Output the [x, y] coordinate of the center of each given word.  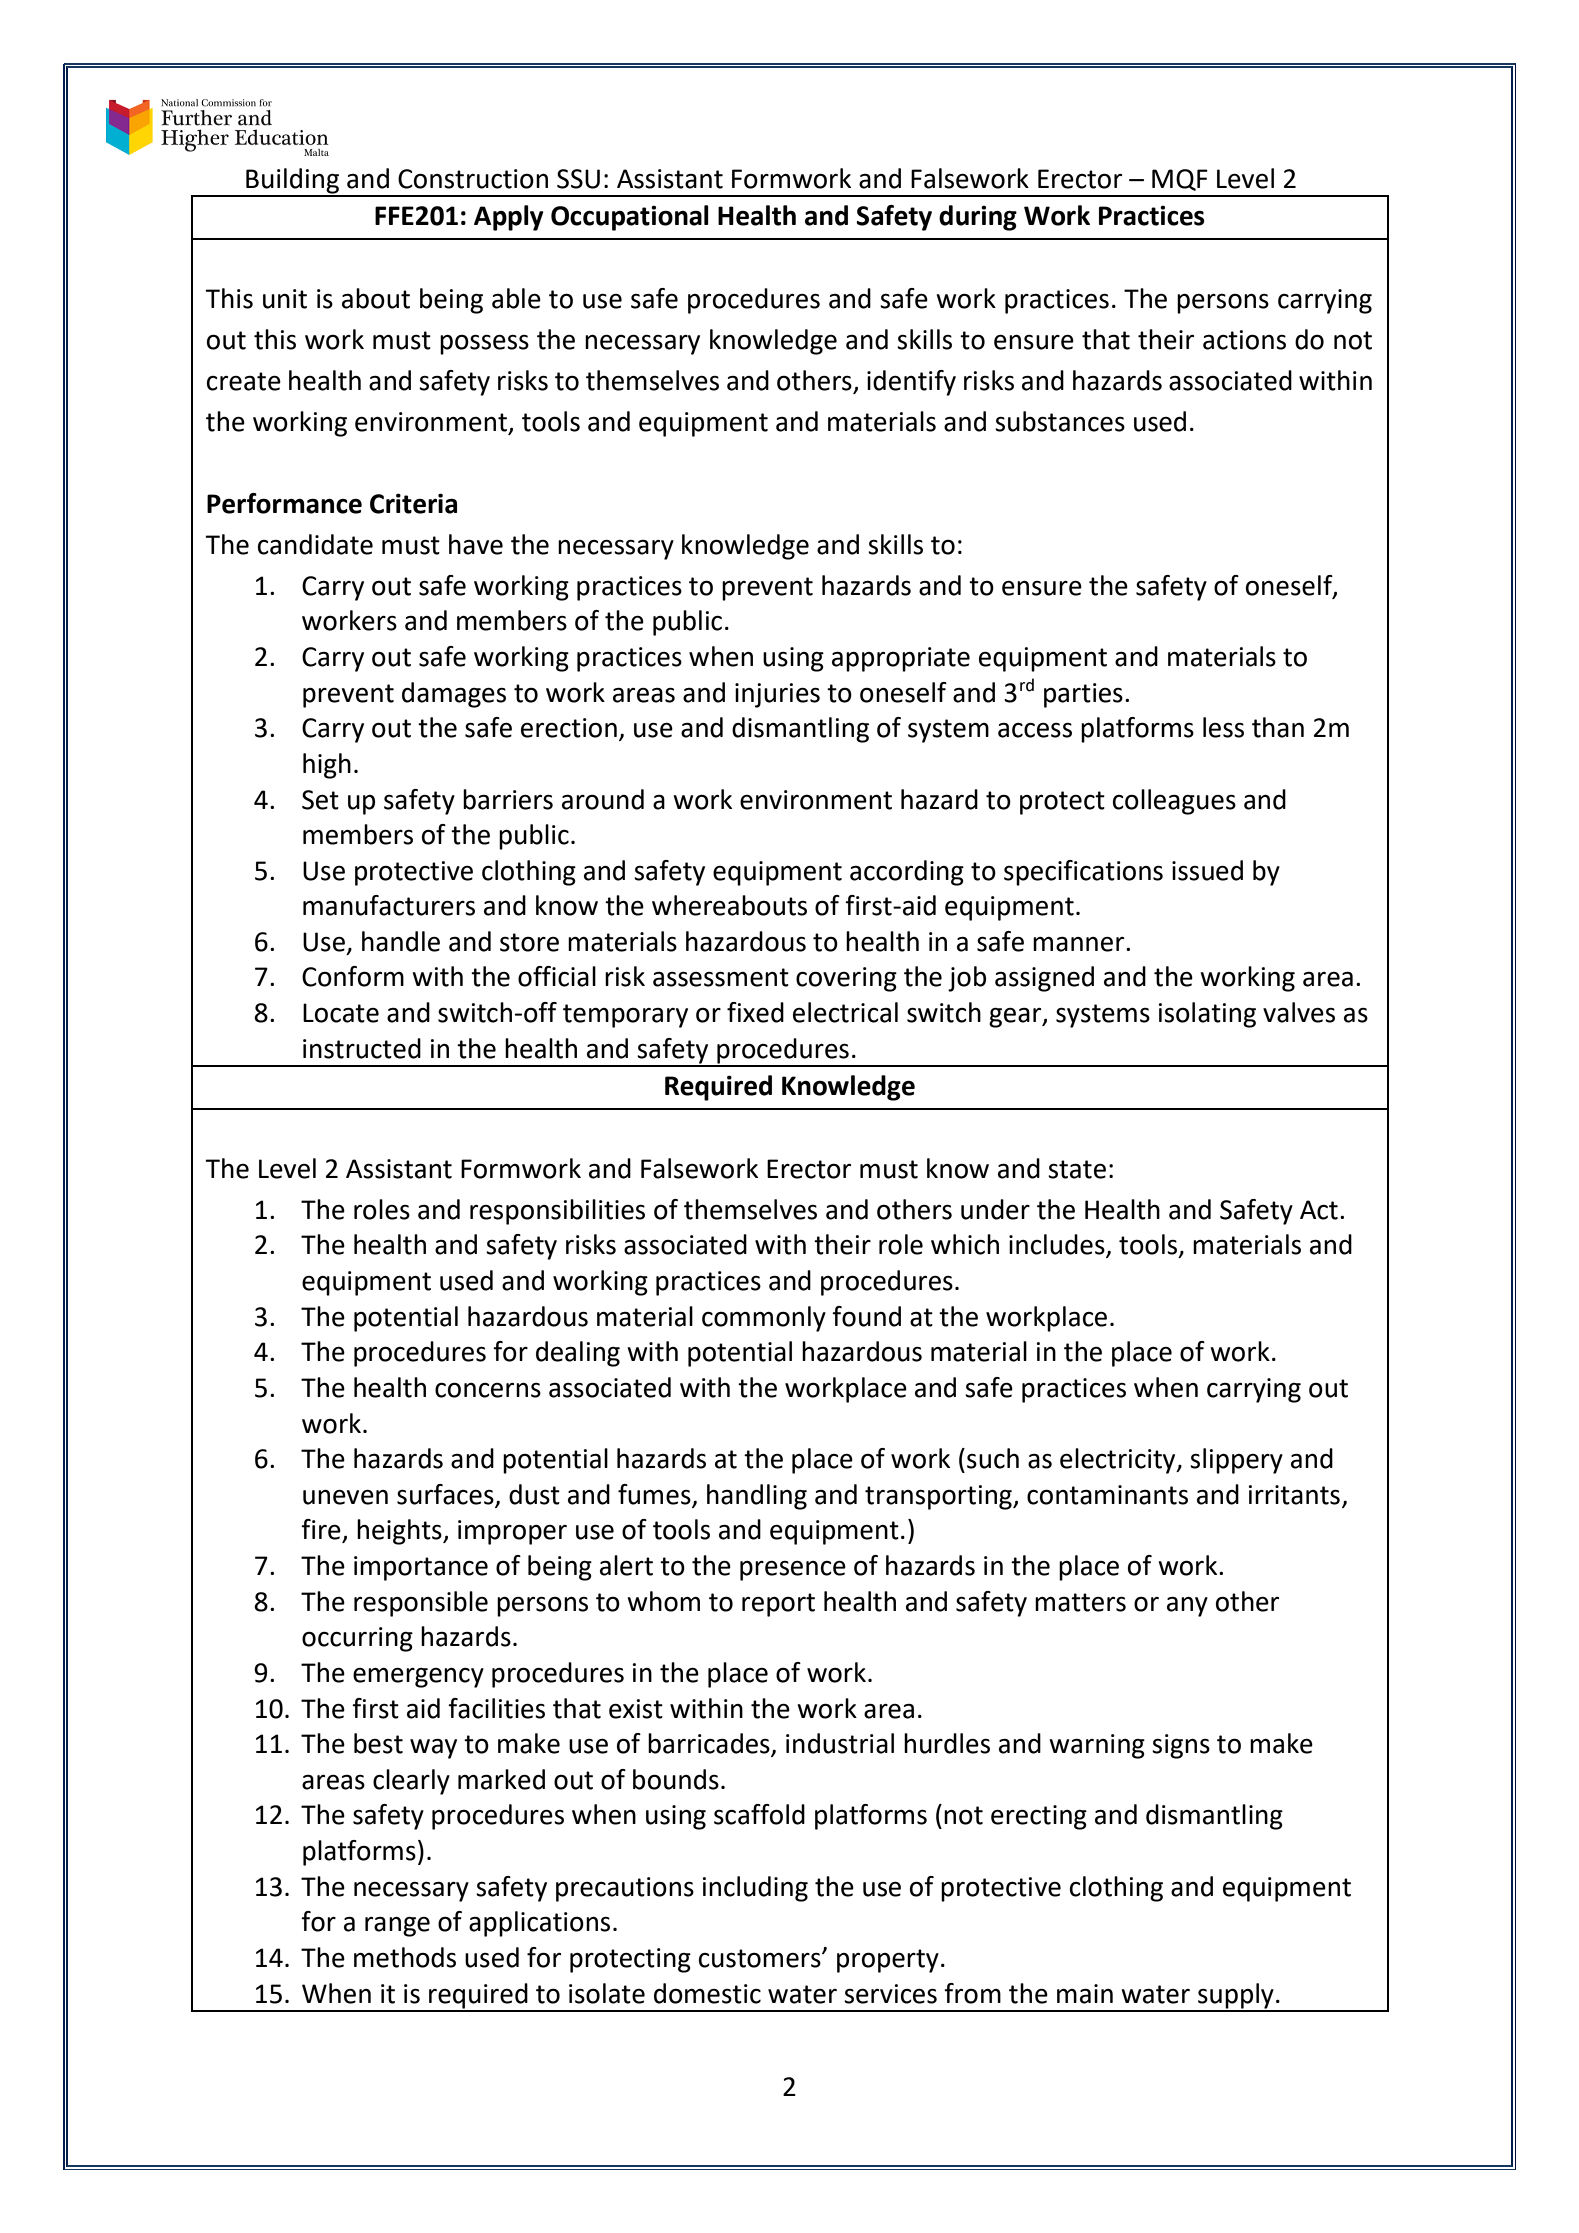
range [397, 1927]
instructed [362, 1048]
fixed [755, 1012]
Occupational [630, 218]
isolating [1207, 1015]
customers [761, 1958]
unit [285, 299]
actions [1244, 340]
